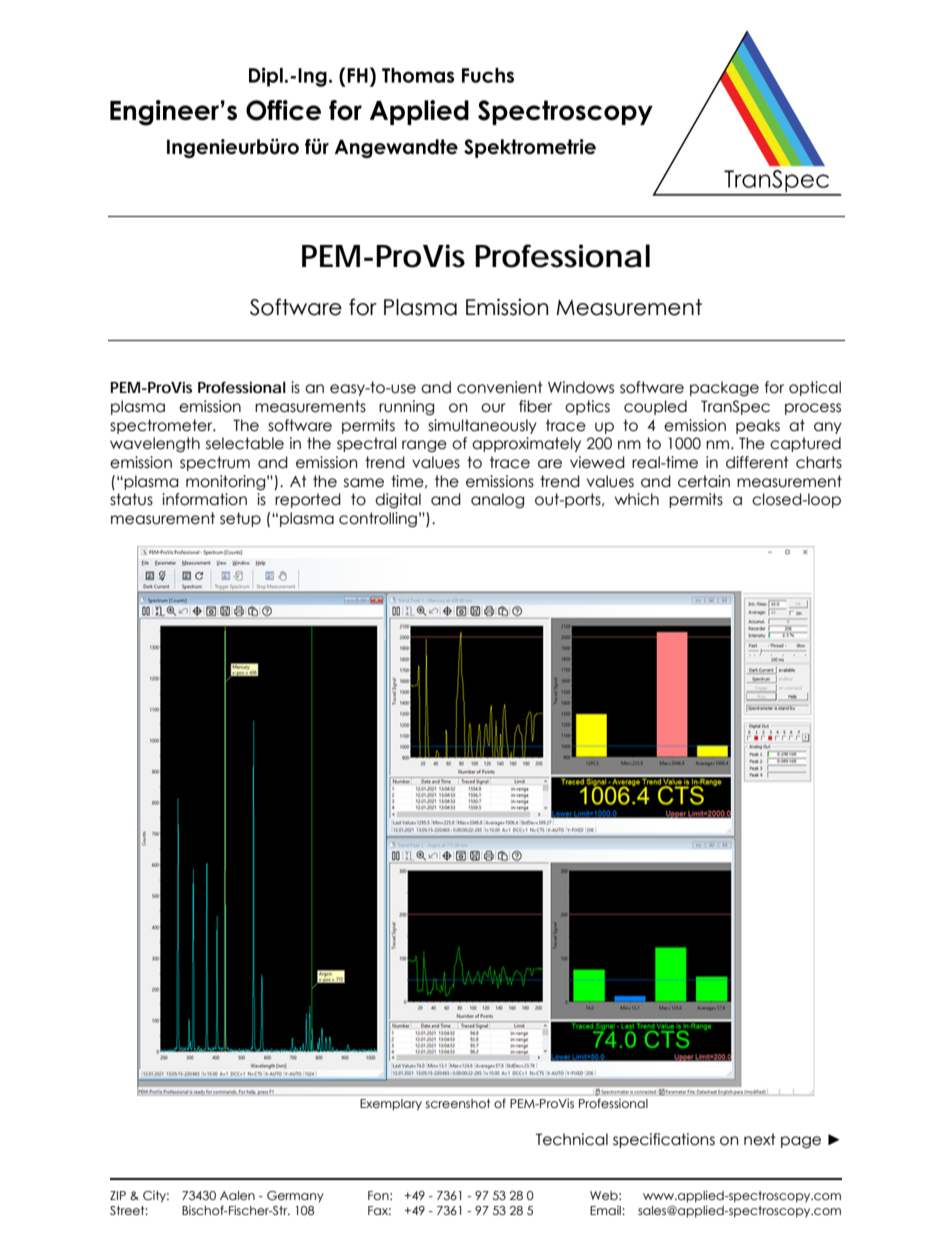  What do you see at coordinates (162, 426) in the page?
I see `spectrometer` at bounding box center [162, 426].
